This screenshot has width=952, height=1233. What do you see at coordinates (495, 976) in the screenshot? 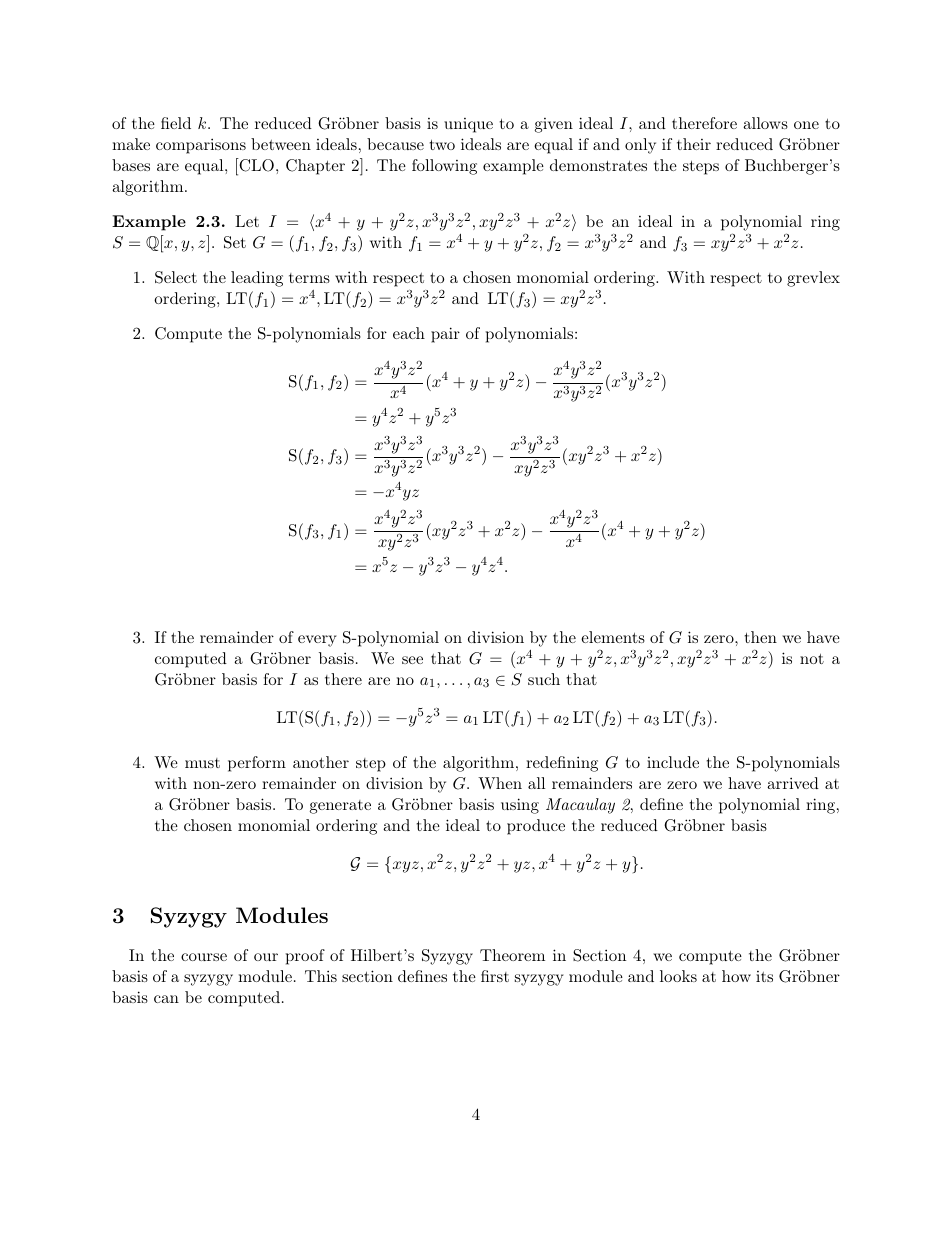
I see `first` at bounding box center [495, 976].
